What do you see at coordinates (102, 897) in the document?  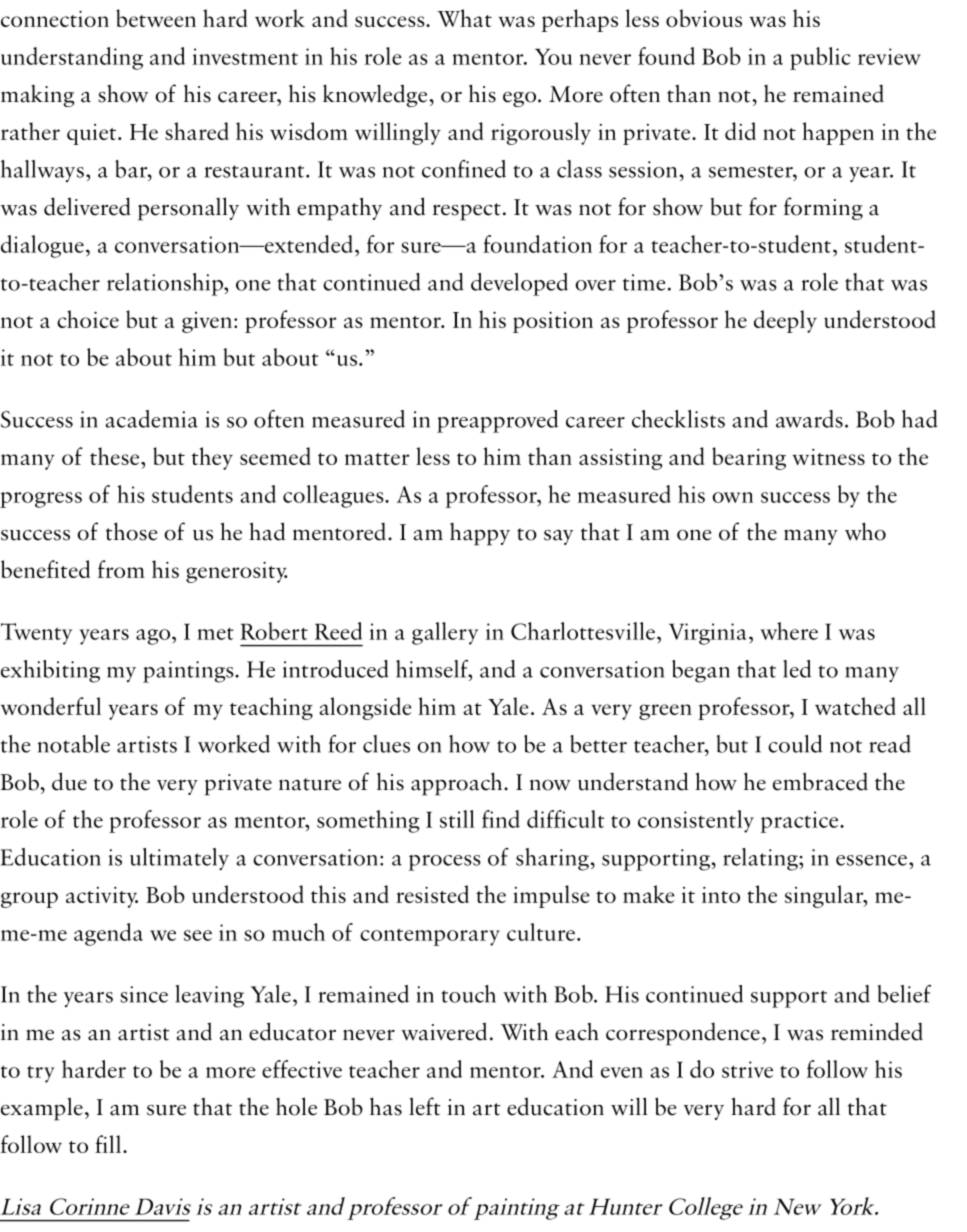 I see `activity` at bounding box center [102, 897].
